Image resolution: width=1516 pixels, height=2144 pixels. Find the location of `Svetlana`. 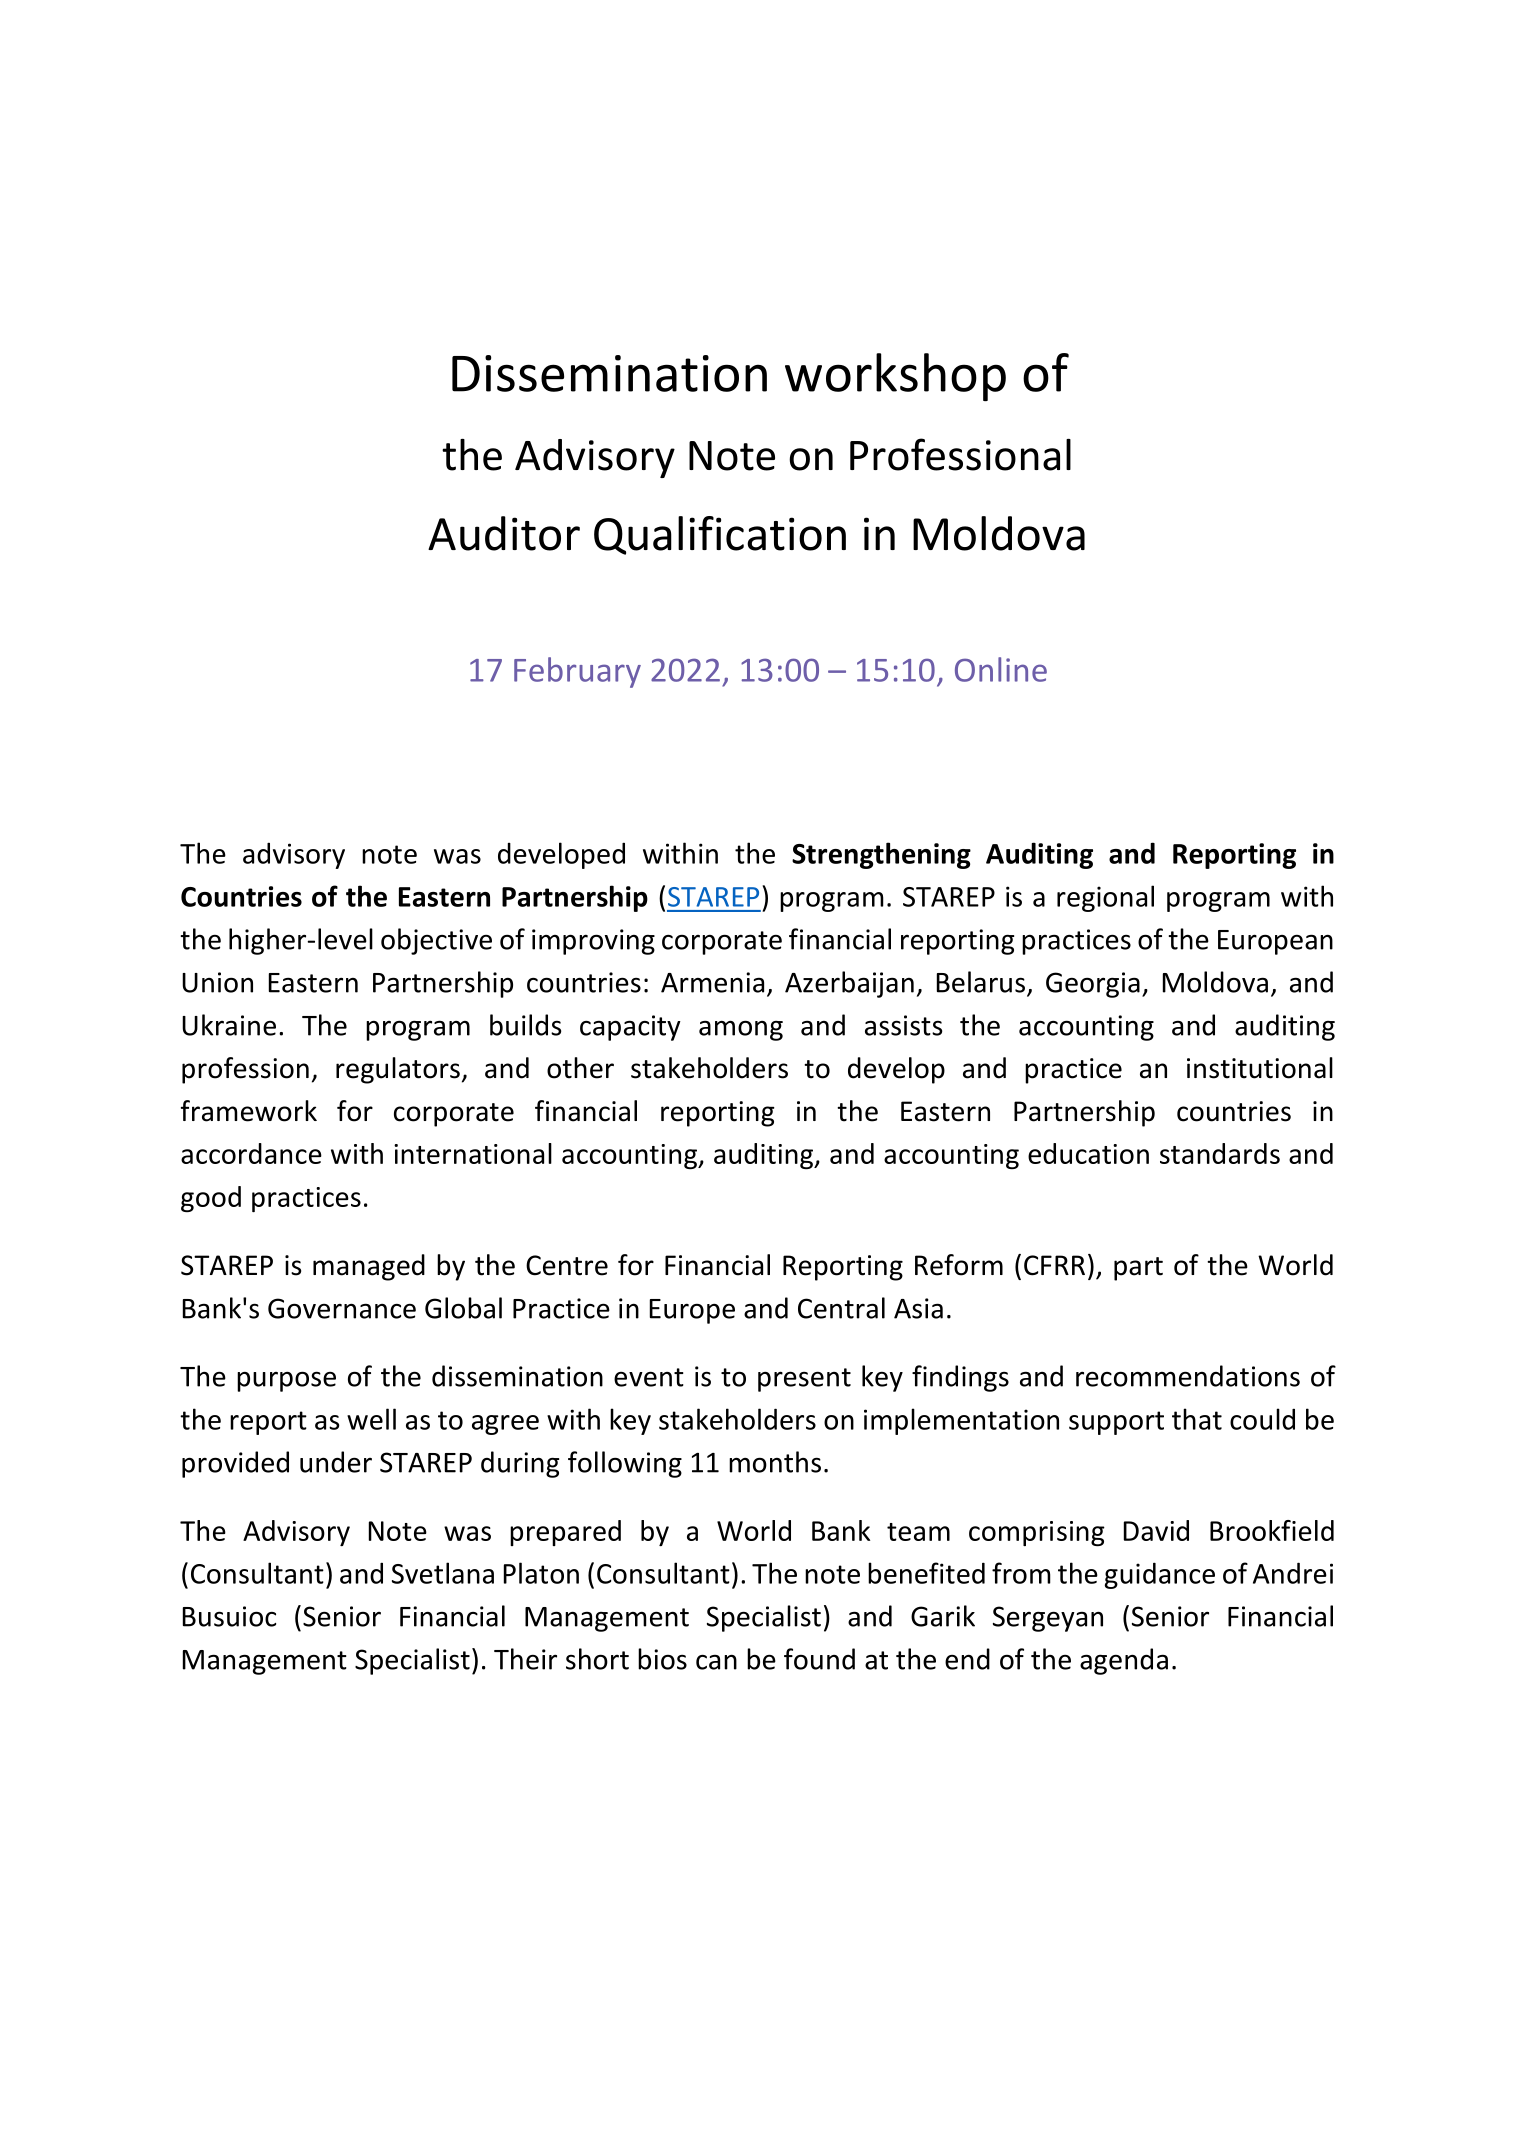

Svetlana is located at coordinates (443, 1573).
